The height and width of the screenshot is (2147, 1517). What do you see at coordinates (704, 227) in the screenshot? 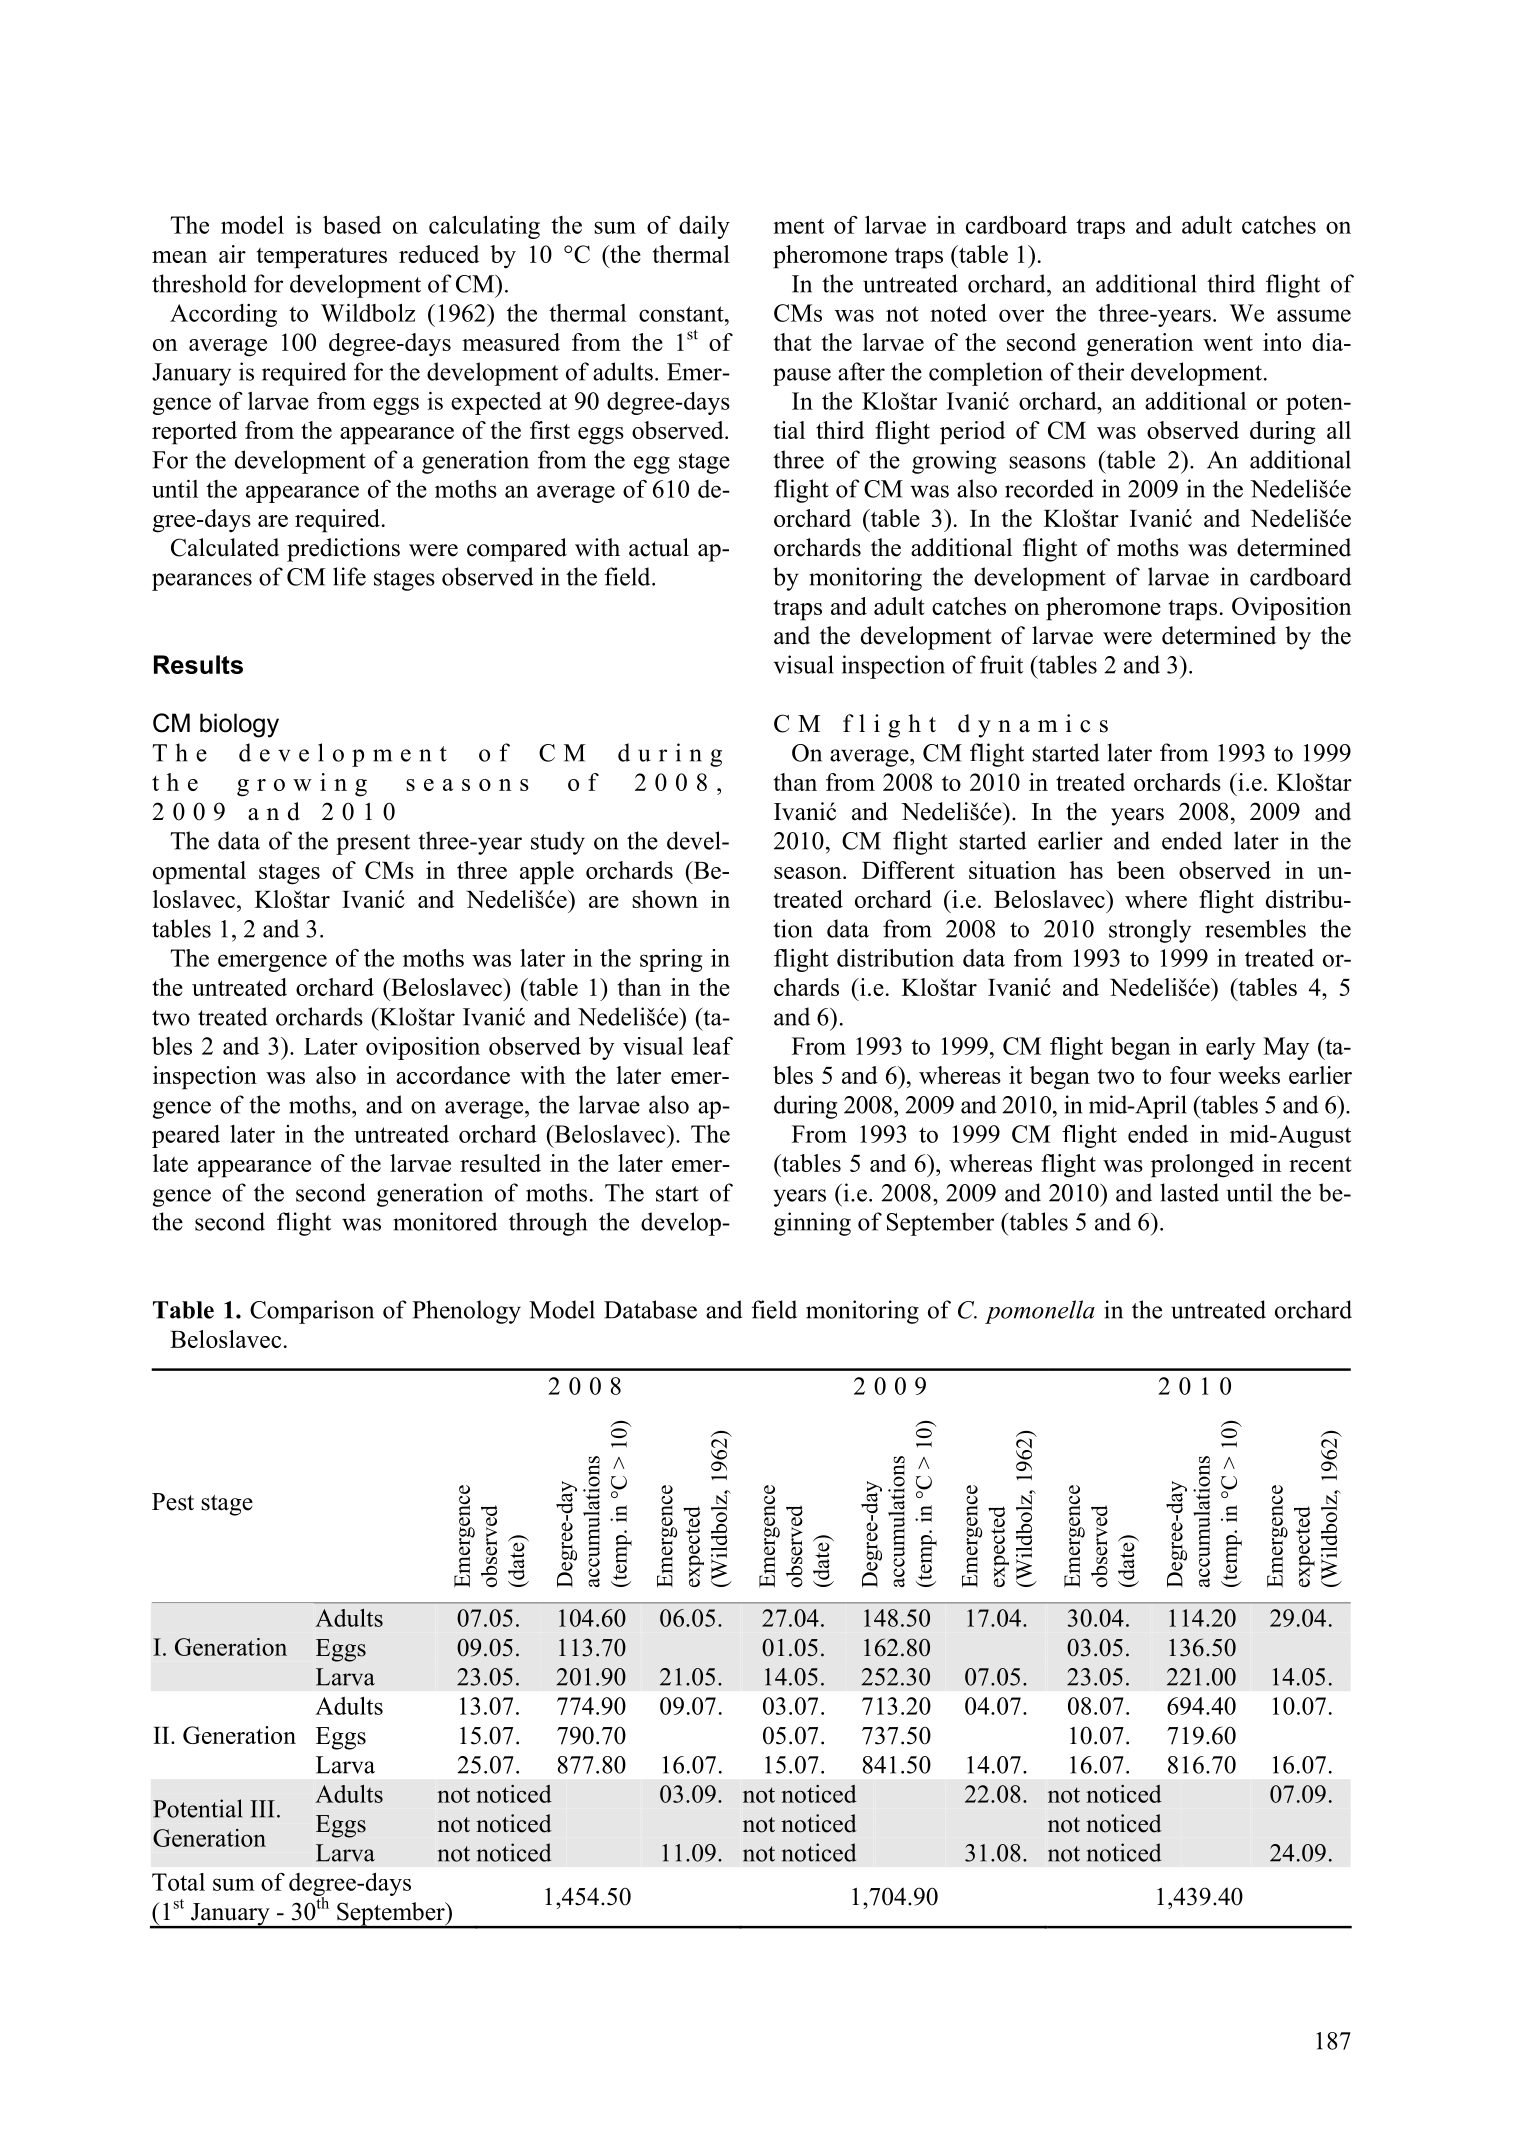
I see `daily` at bounding box center [704, 227].
